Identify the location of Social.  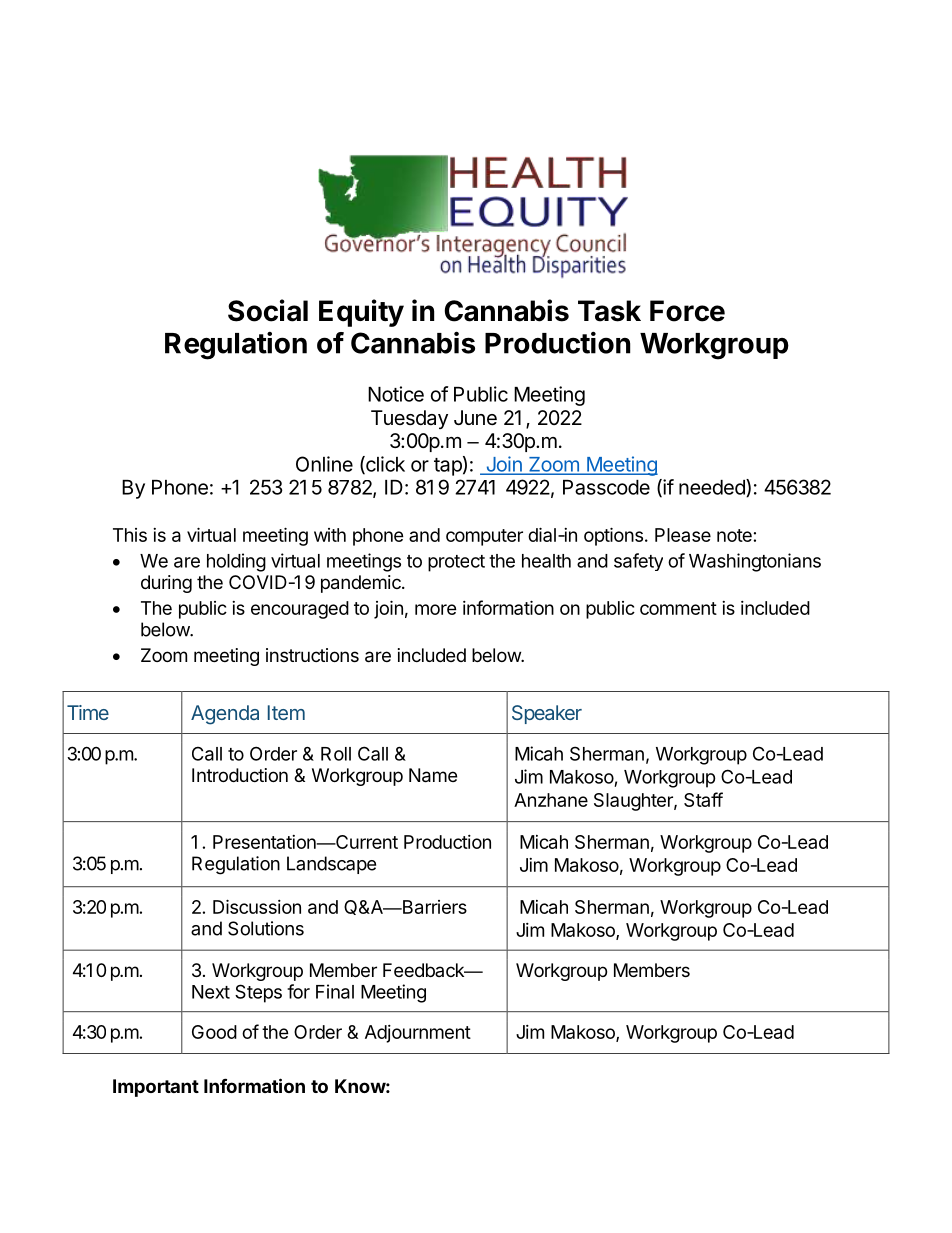
(268, 310).
